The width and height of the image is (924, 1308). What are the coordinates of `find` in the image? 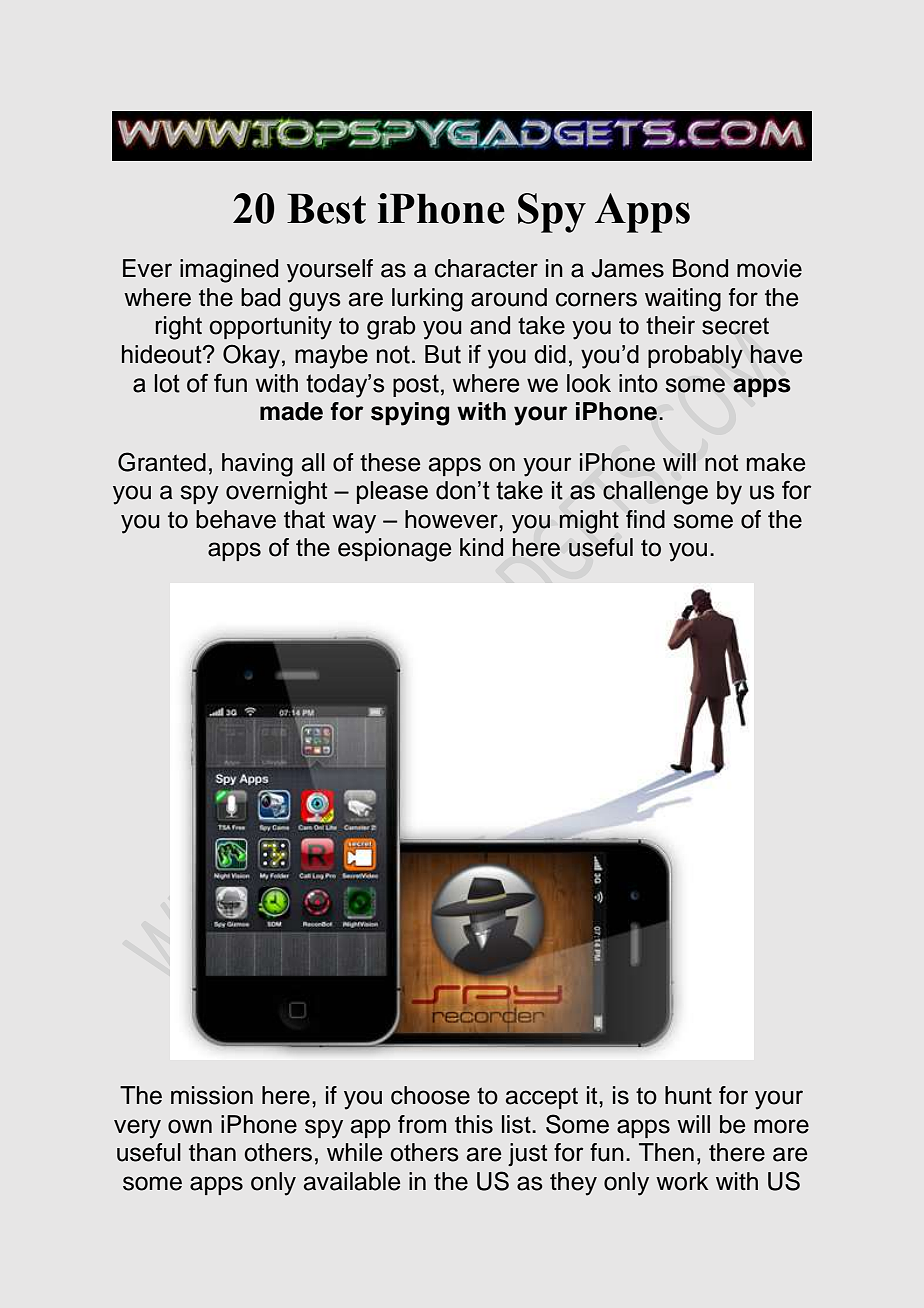 It's located at (645, 519).
